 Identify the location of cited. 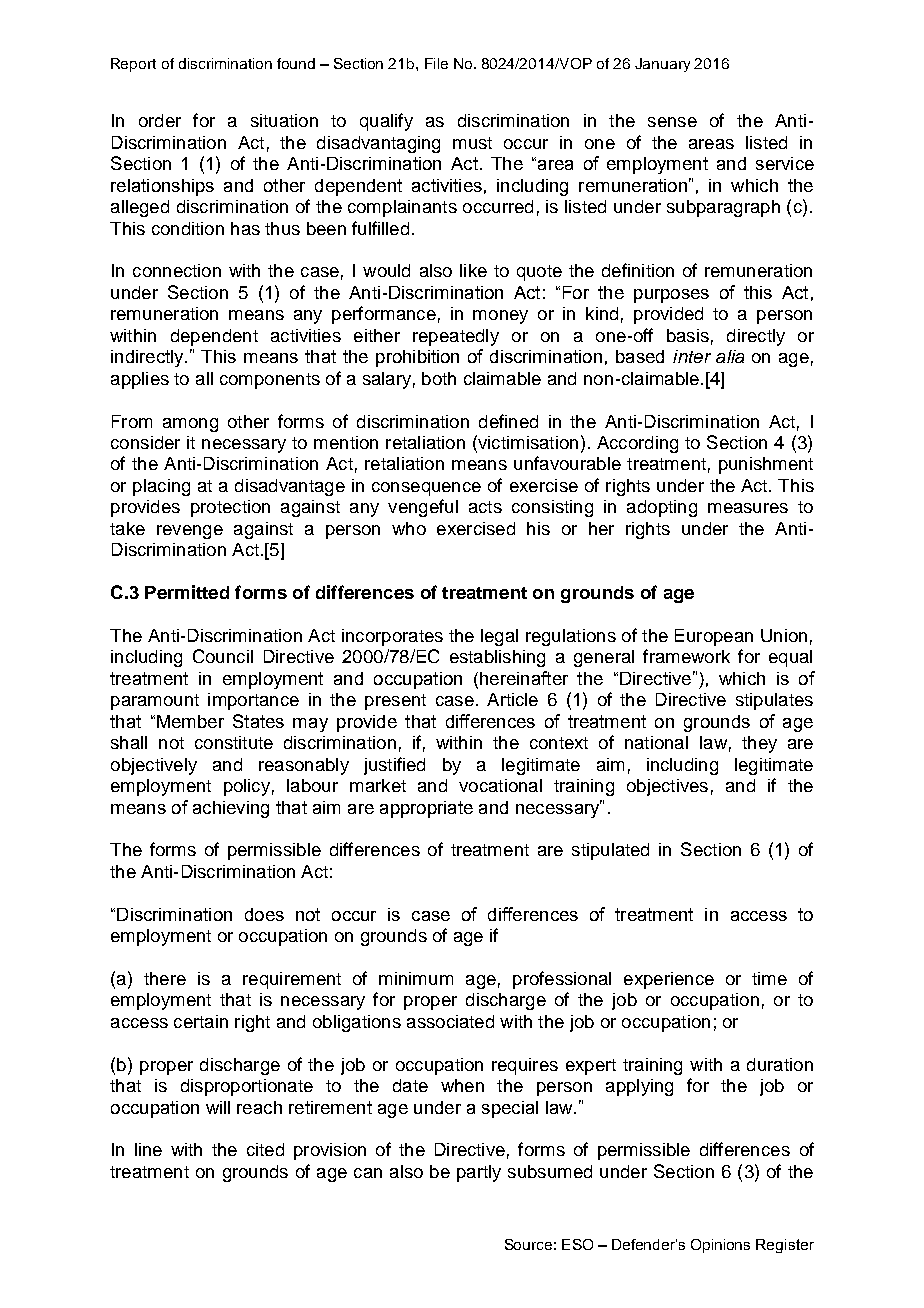
(265, 1149).
